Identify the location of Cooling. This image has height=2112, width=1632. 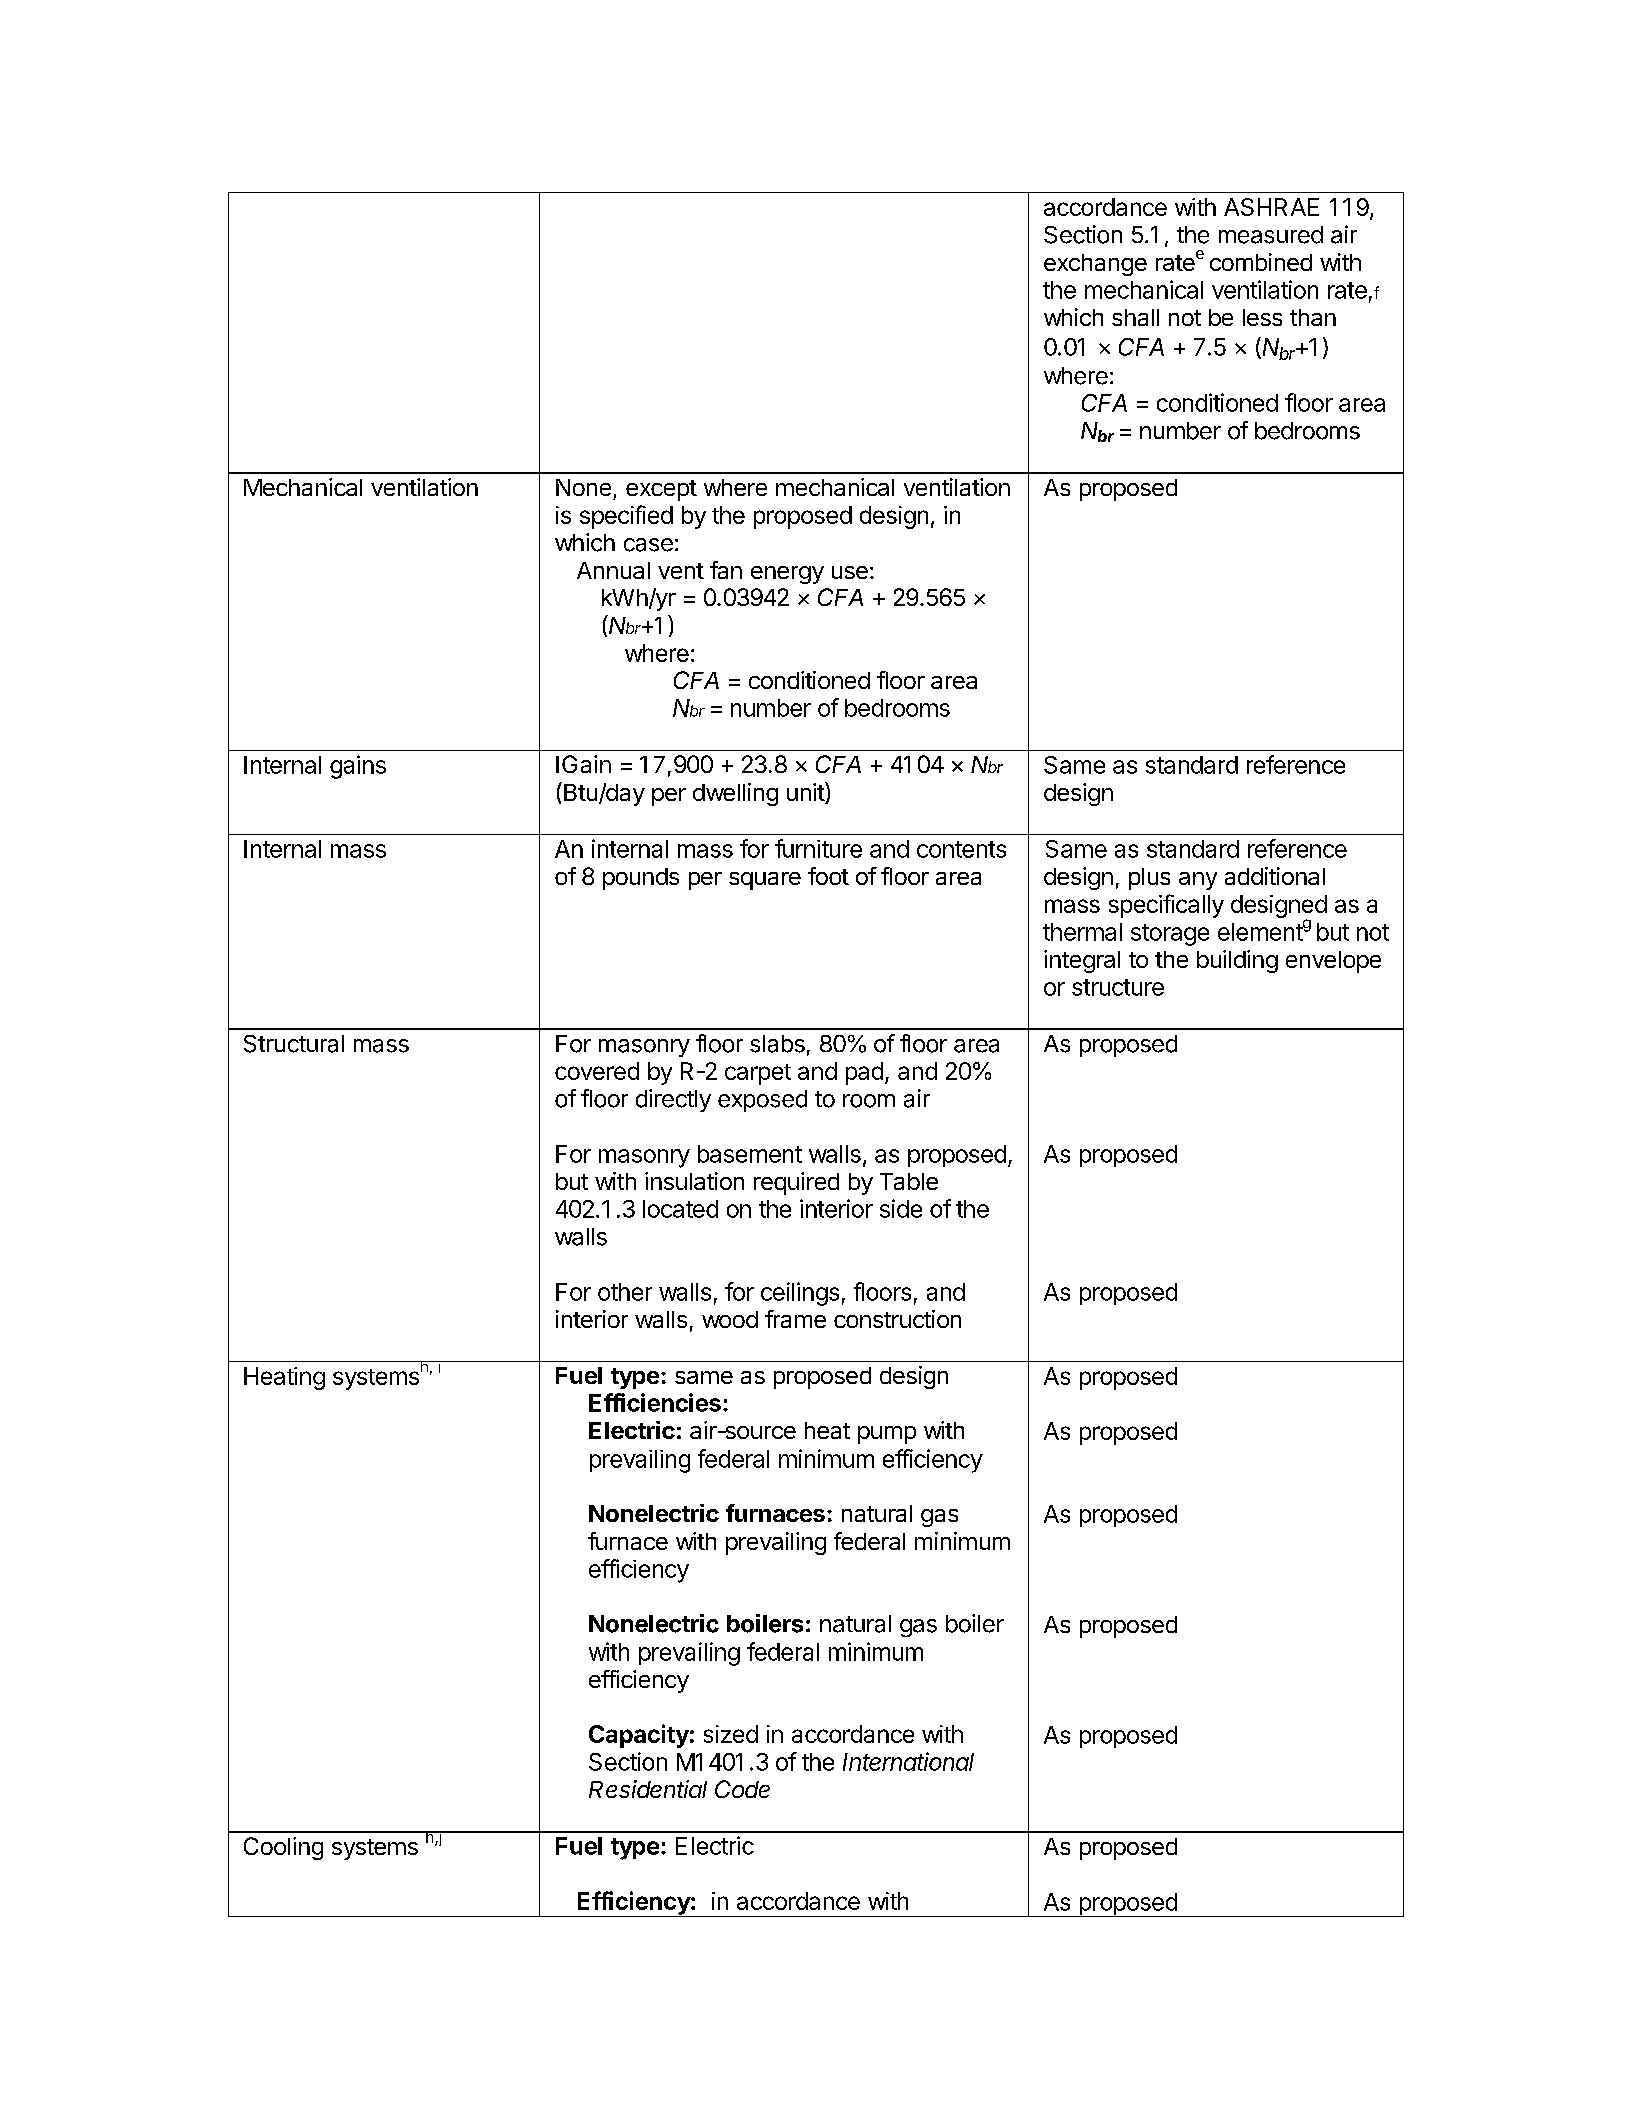
(283, 1848).
